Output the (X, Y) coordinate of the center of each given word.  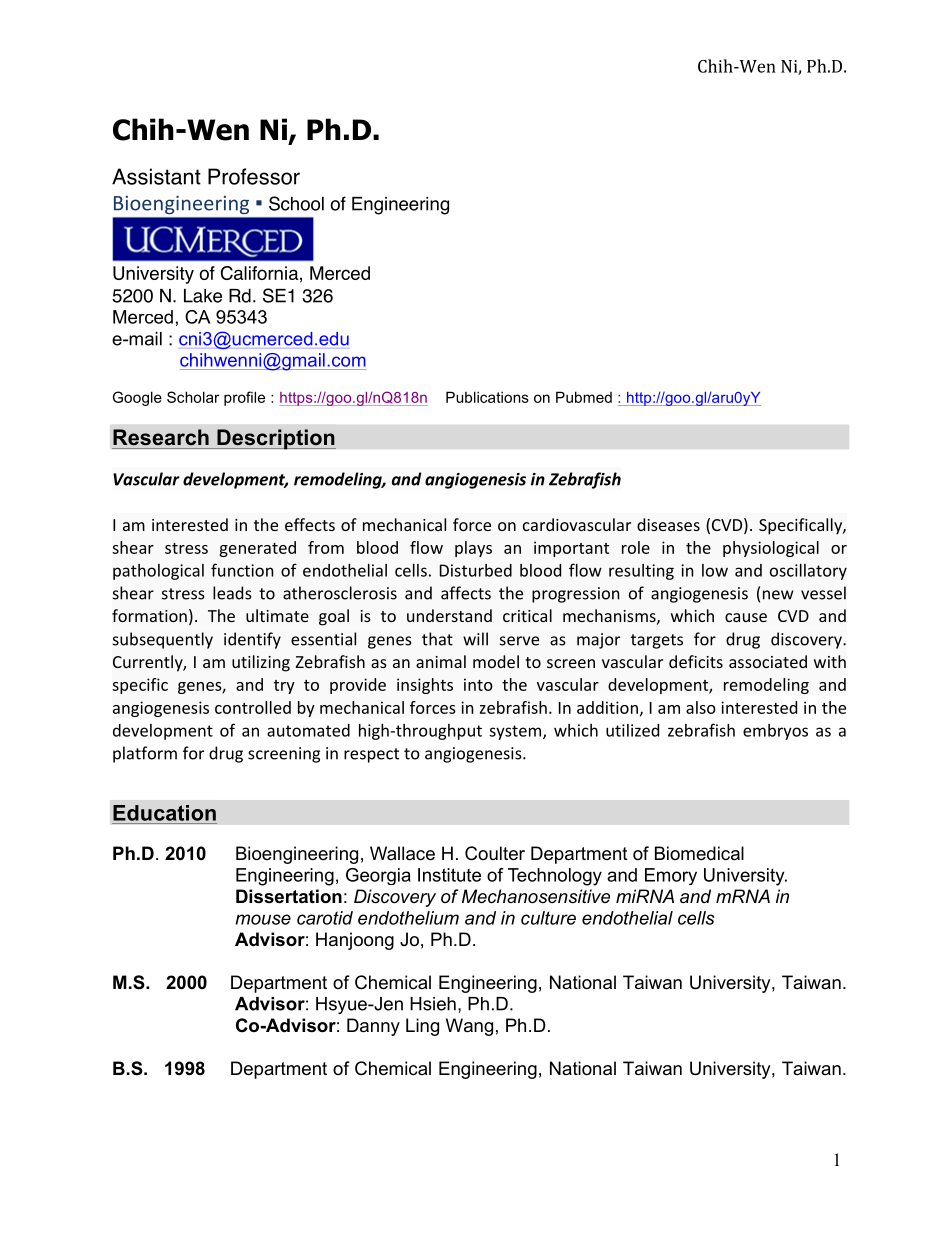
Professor (254, 176)
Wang (469, 1027)
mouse (263, 919)
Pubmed (584, 397)
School (296, 203)
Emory (671, 876)
